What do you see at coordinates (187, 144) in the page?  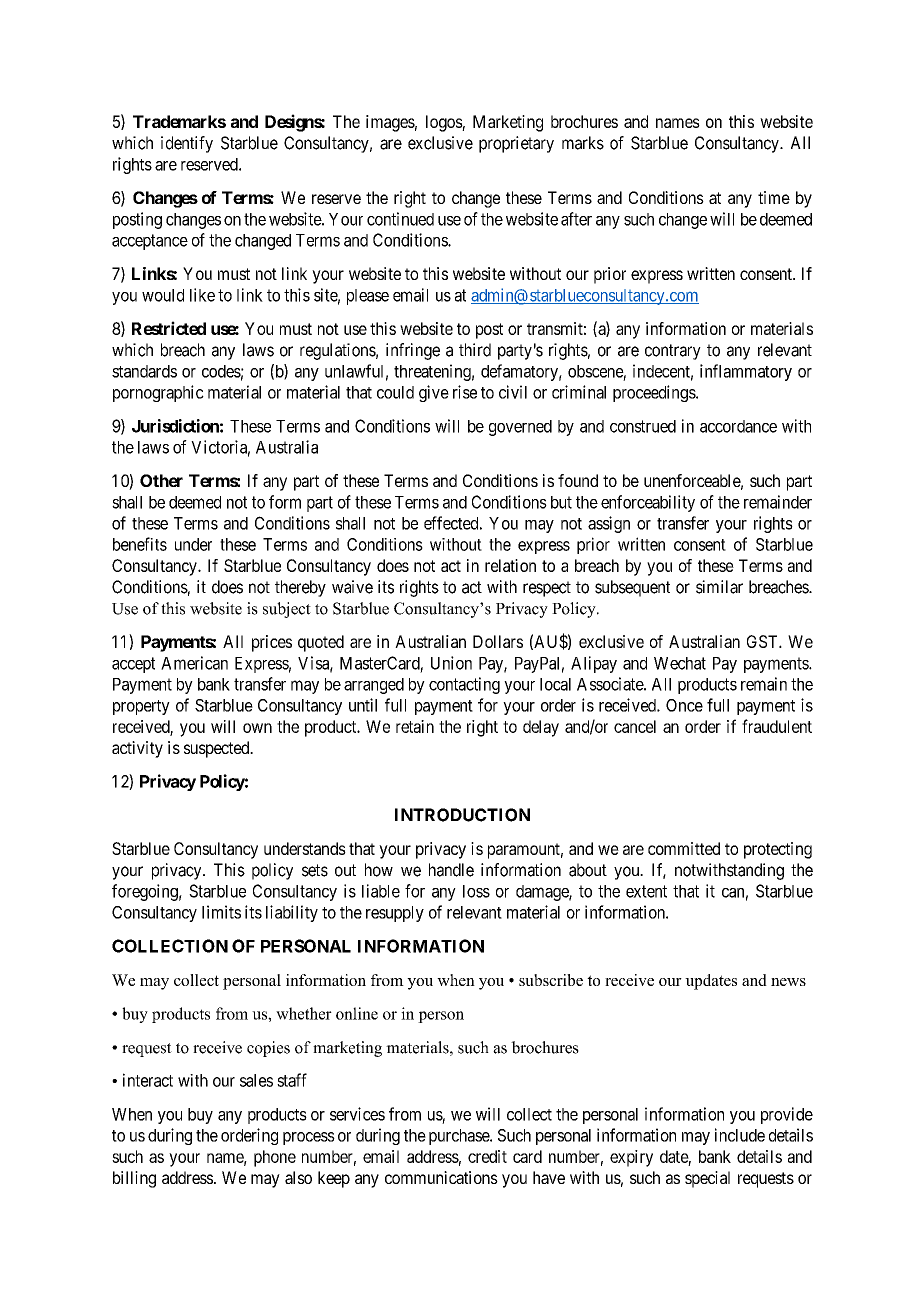 I see `identify` at bounding box center [187, 144].
